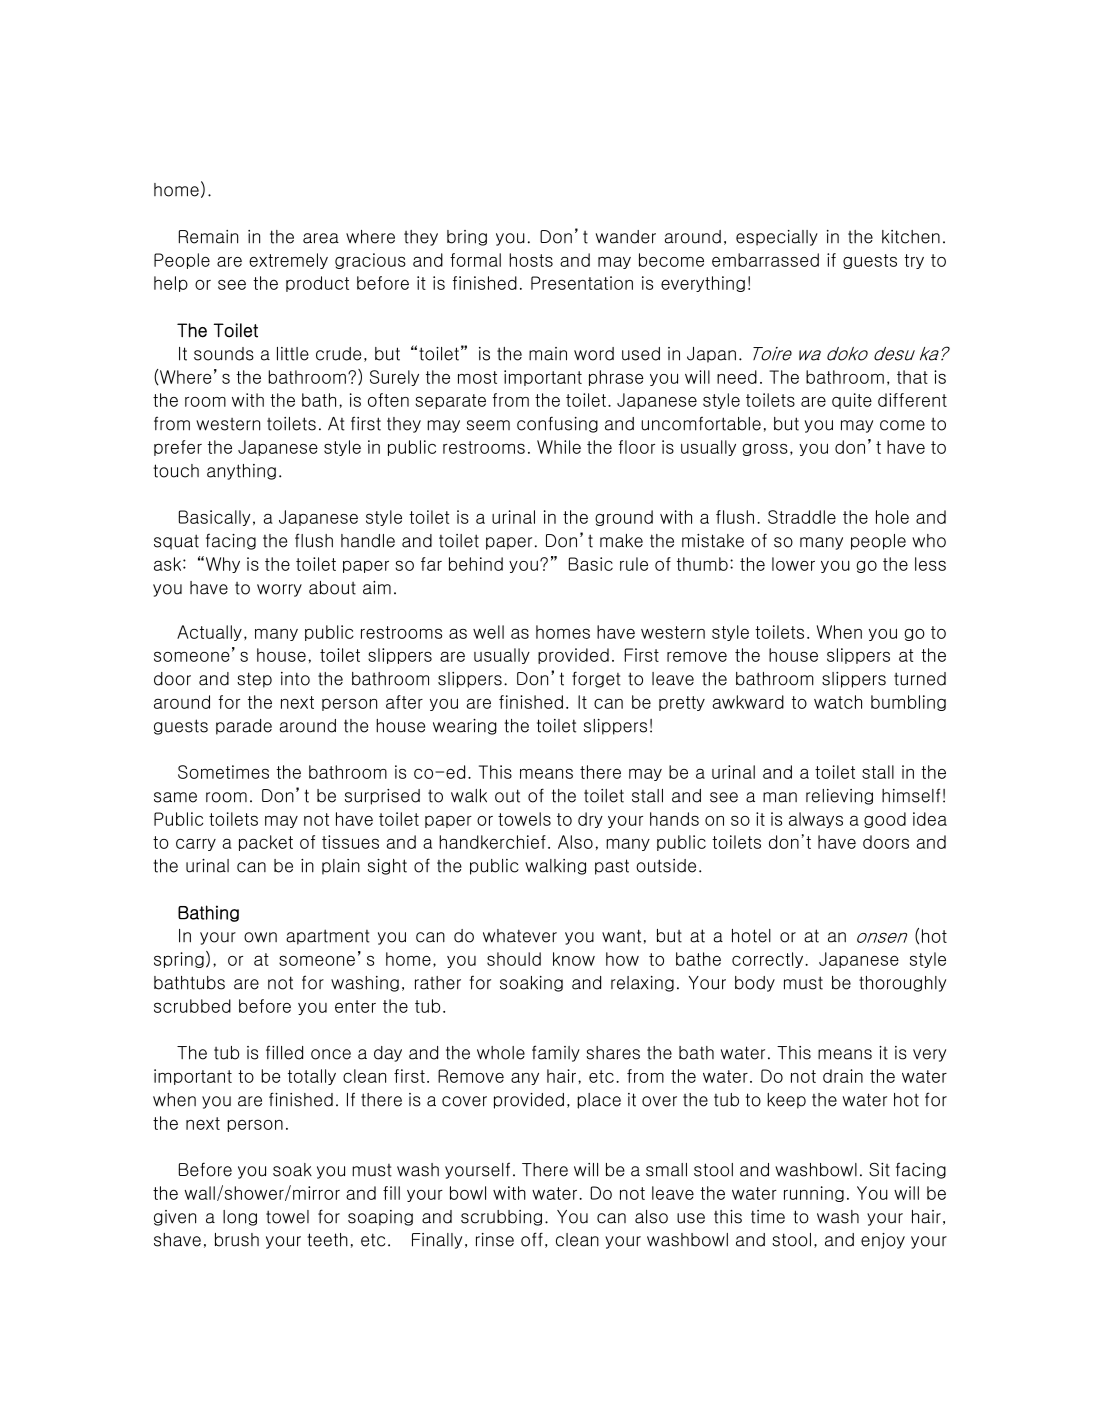 Image resolution: width=1100 pixels, height=1424 pixels. I want to click on hotel, so click(751, 936).
